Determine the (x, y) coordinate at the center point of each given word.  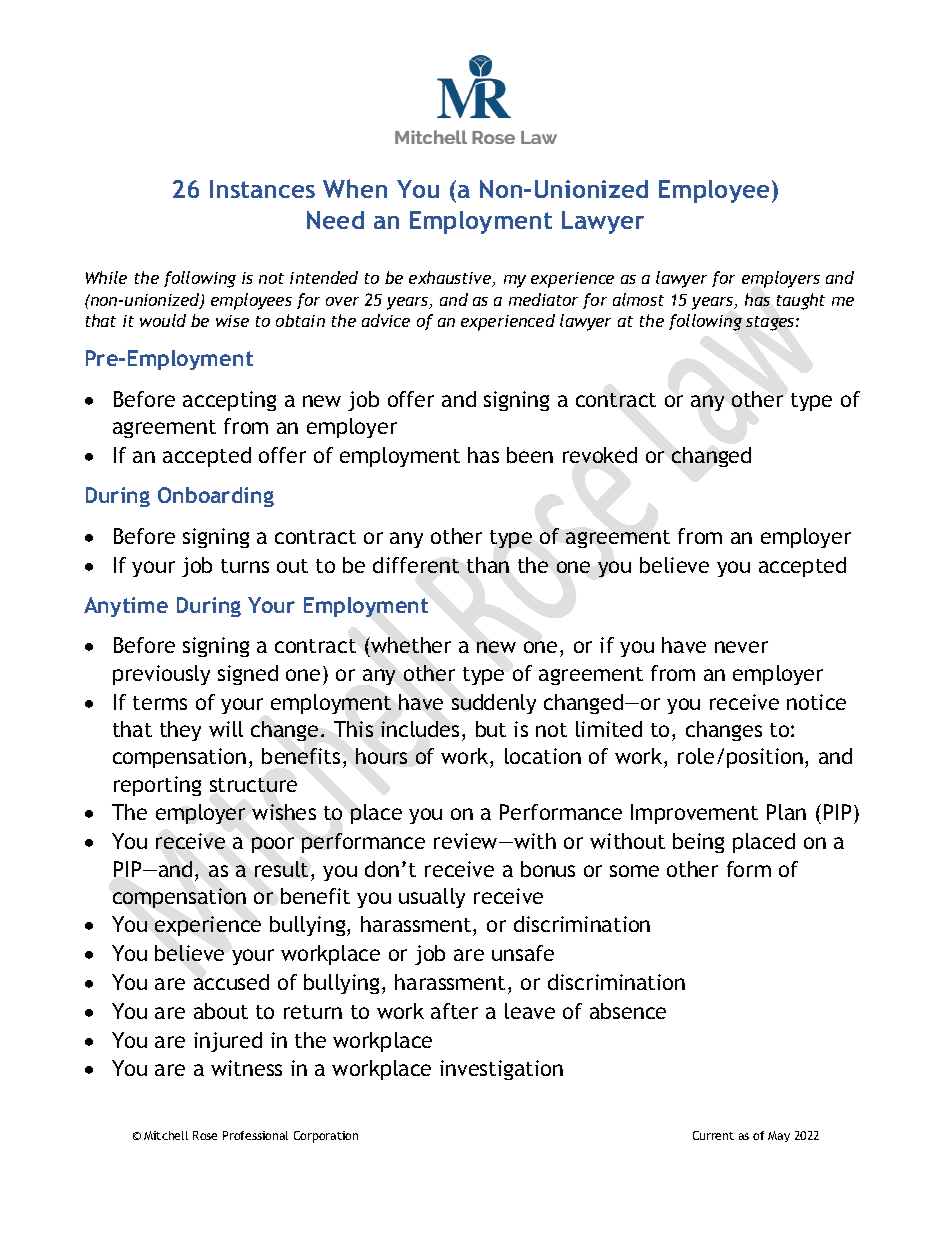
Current (713, 1135)
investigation (501, 1070)
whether (410, 647)
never (741, 647)
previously (161, 675)
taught (801, 301)
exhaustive (451, 279)
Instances (262, 189)
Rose (205, 1135)
